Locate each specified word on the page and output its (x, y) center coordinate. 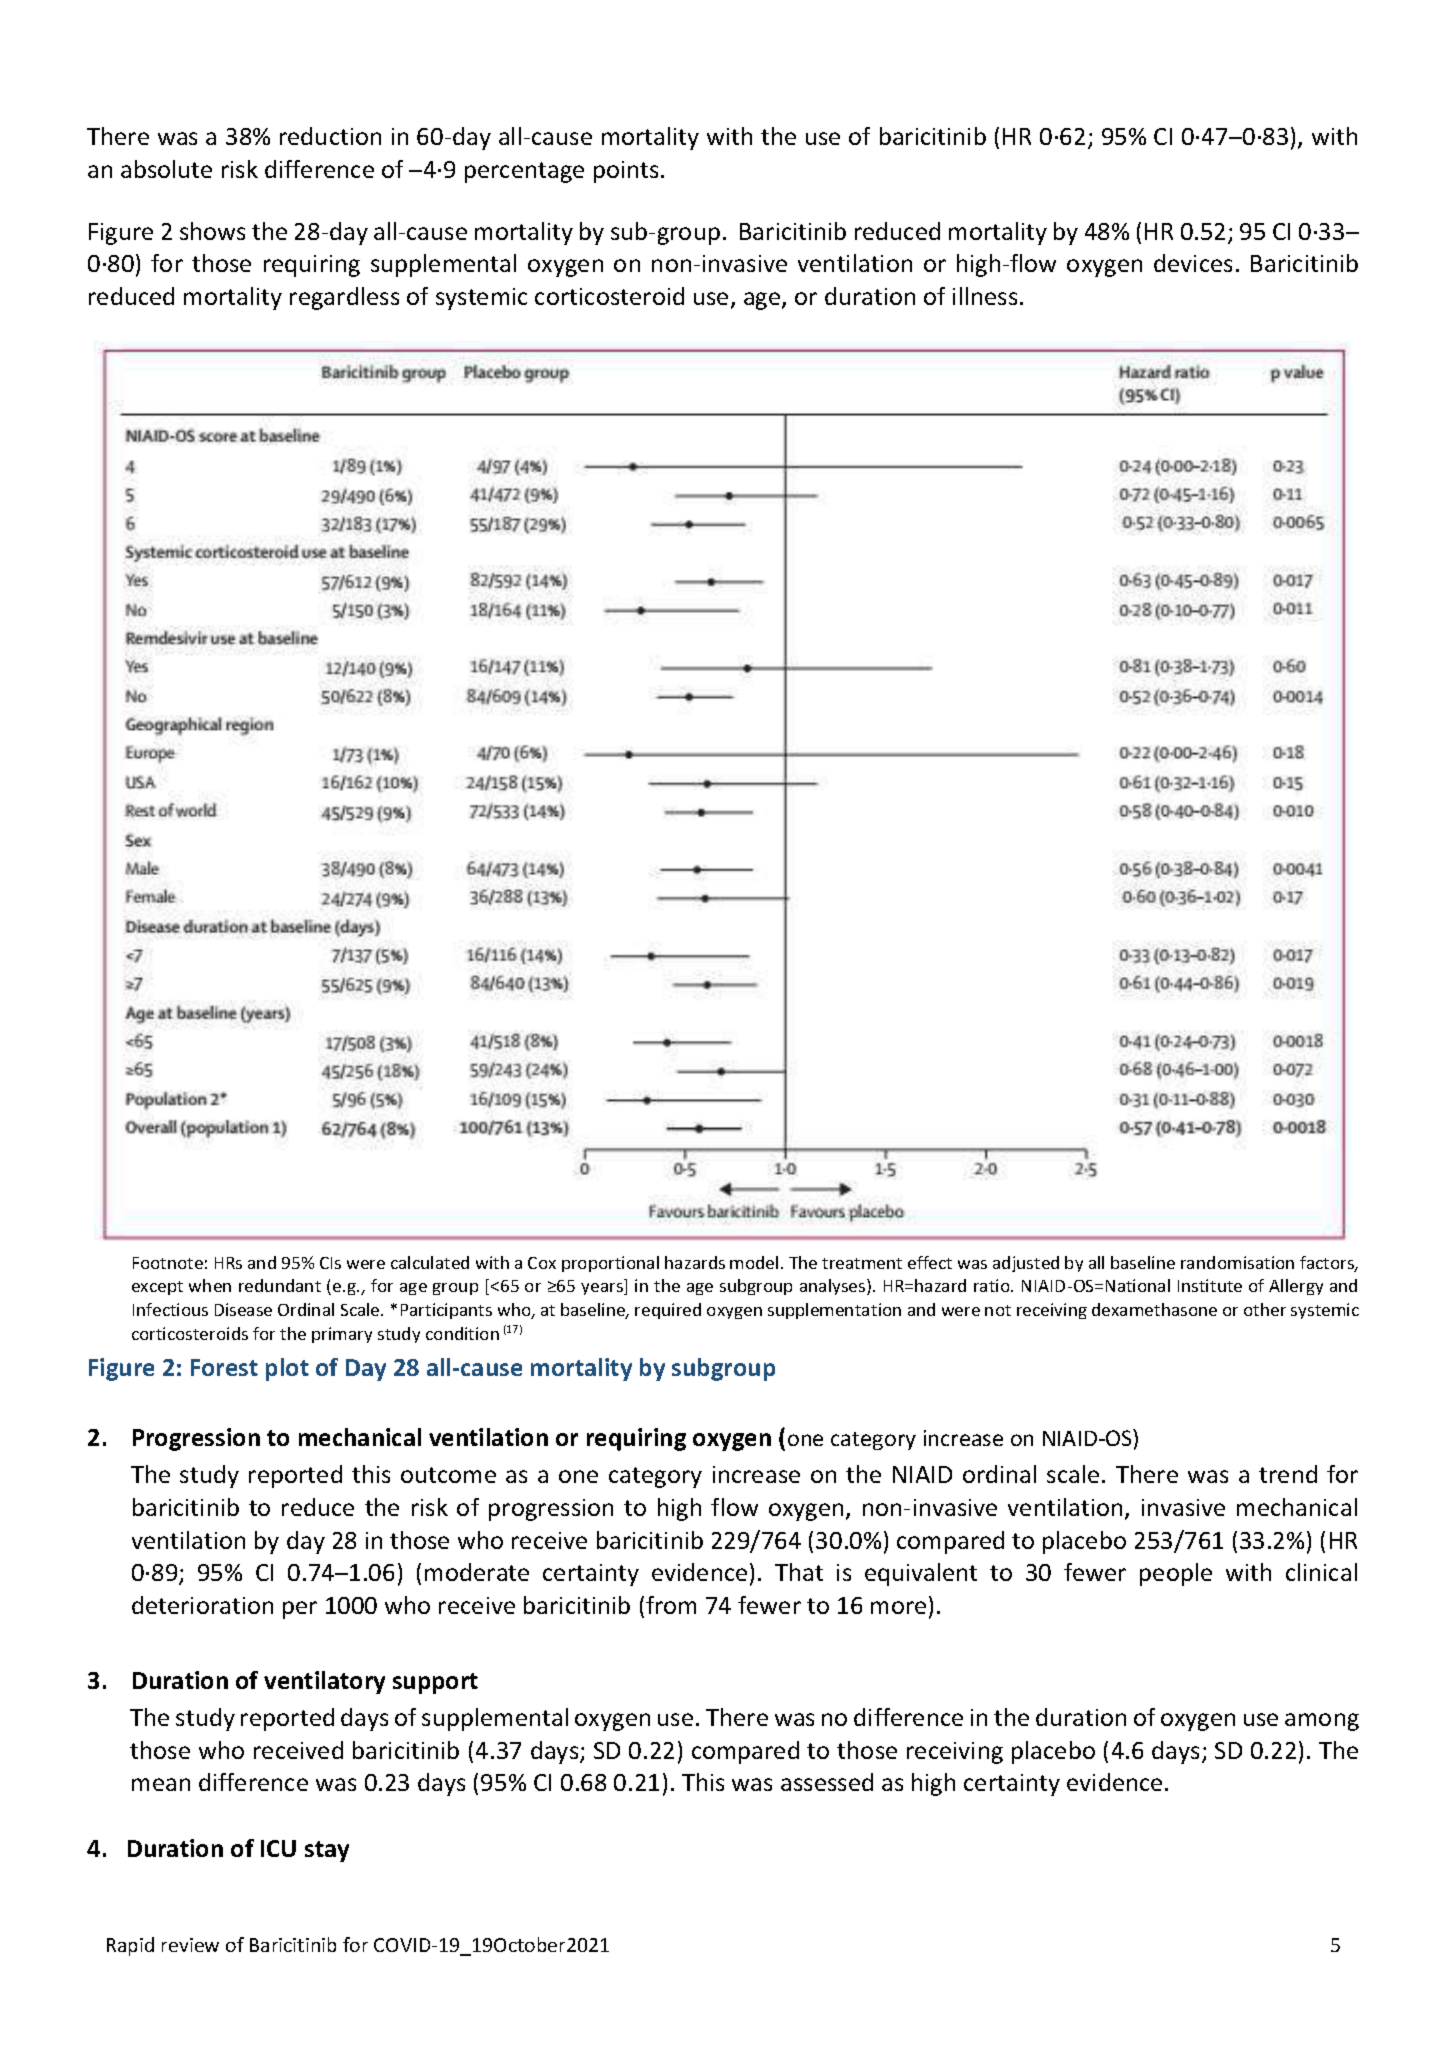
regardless (344, 298)
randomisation (1237, 1262)
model (754, 1262)
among (1322, 1722)
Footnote (168, 1263)
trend (1288, 1474)
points (626, 172)
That (799, 1572)
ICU (278, 1848)
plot (287, 1369)
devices (1193, 263)
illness (985, 296)
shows (212, 231)
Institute (1210, 1285)
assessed (827, 1782)
